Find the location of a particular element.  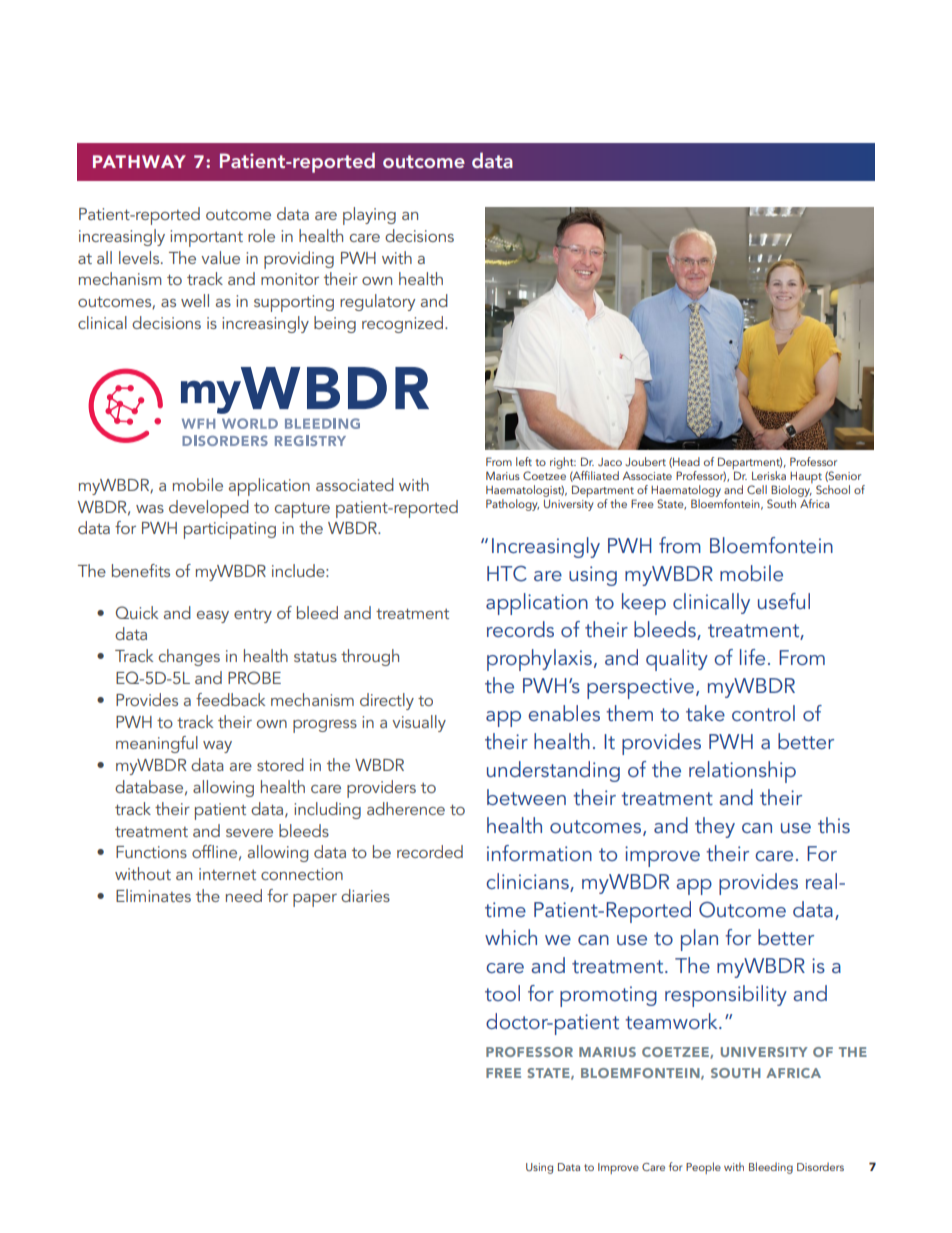

need is located at coordinates (244, 895).
